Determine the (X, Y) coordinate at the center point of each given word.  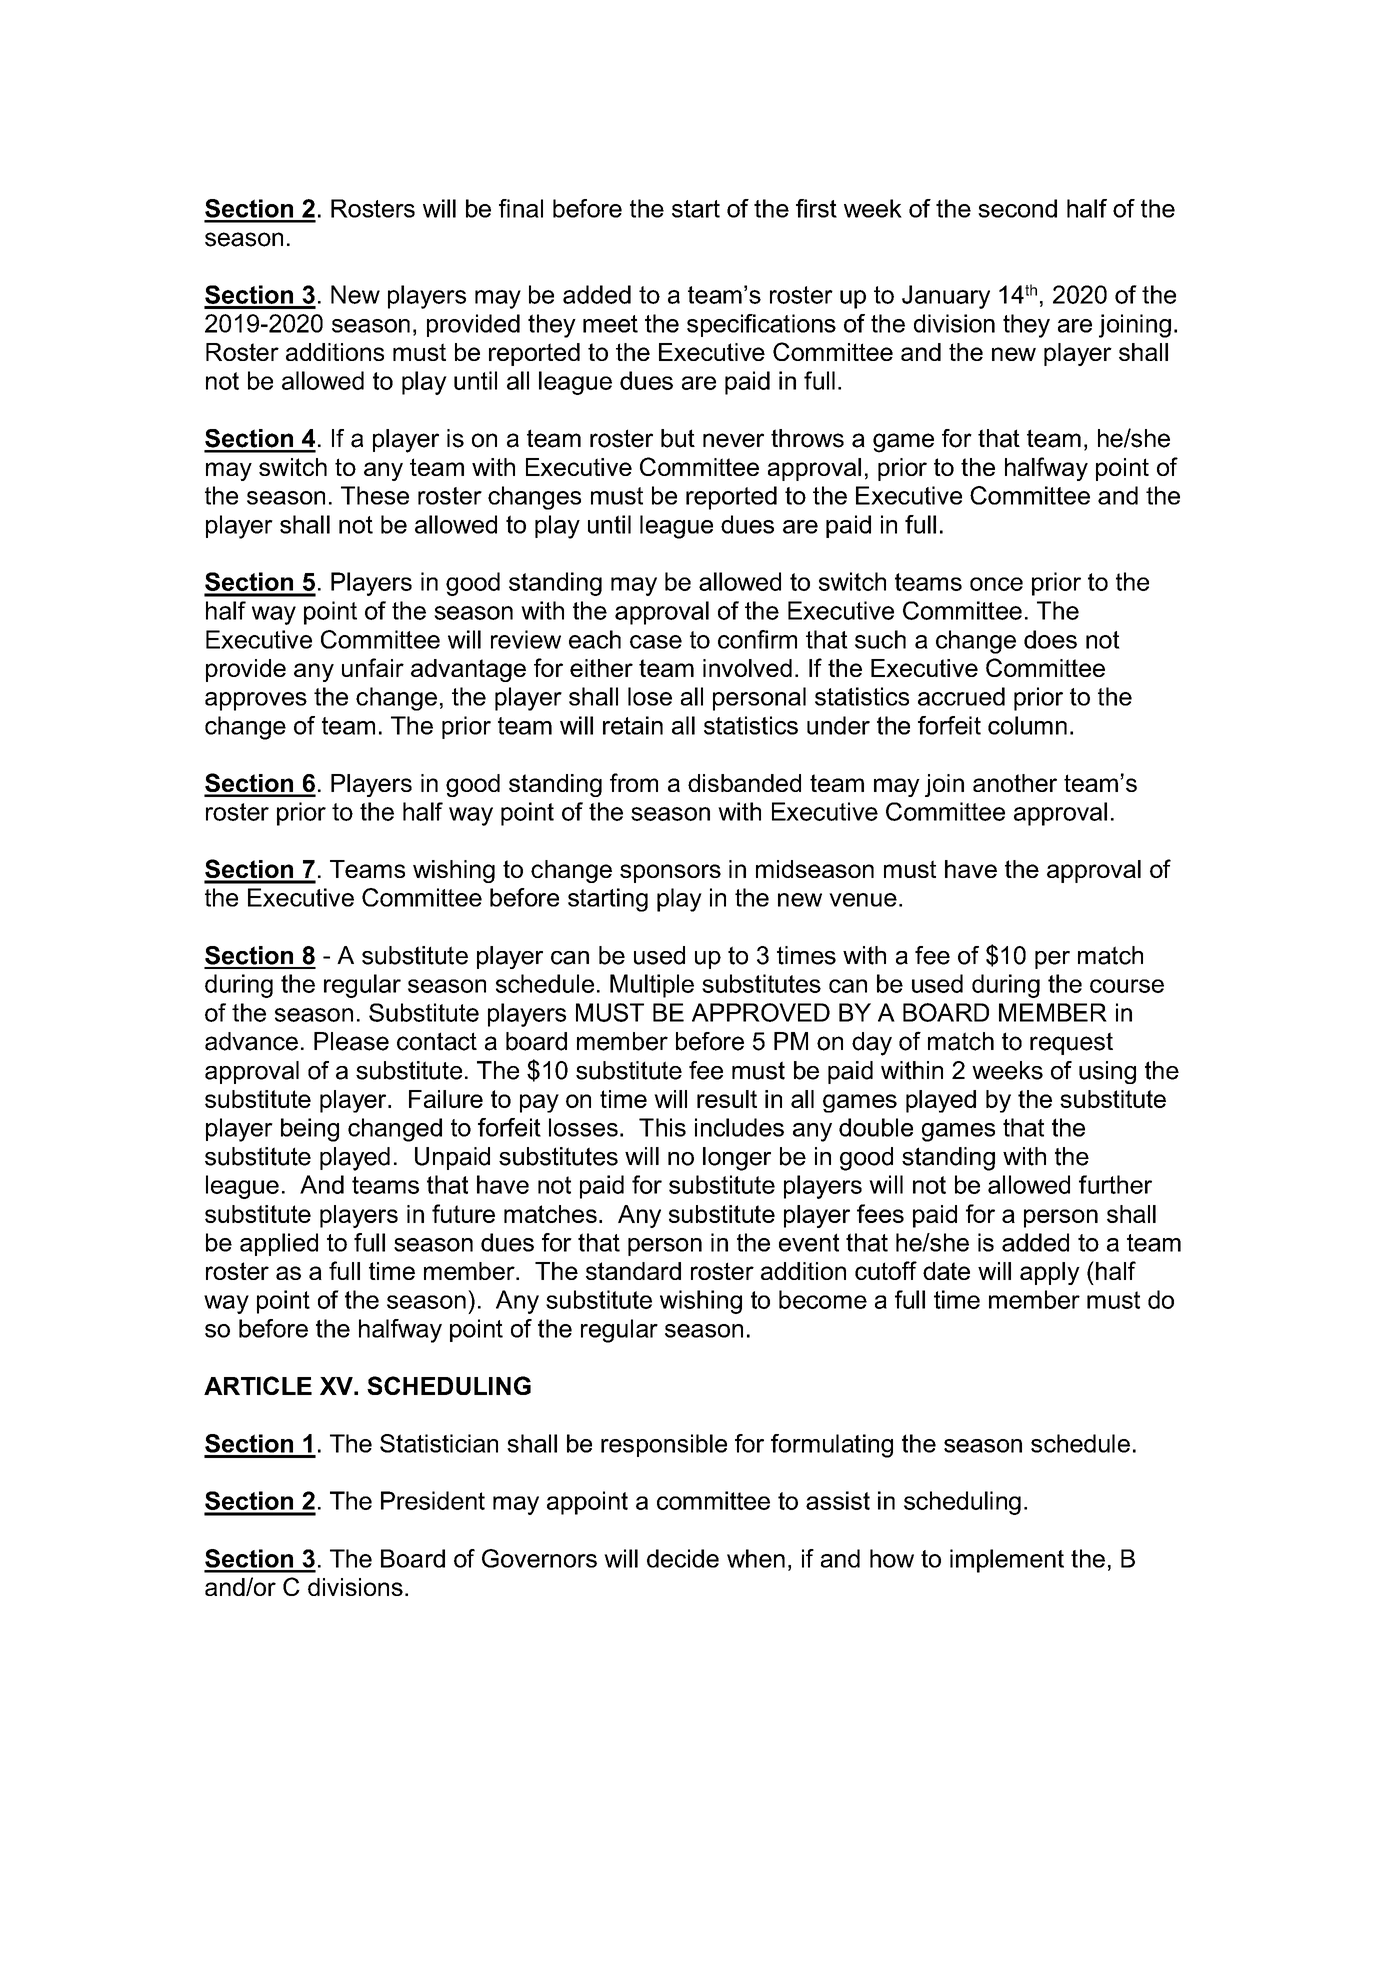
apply (1050, 1273)
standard (633, 1271)
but (678, 438)
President (433, 1500)
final (521, 208)
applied (279, 1244)
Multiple (652, 986)
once (996, 584)
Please (351, 1041)
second (1017, 208)
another (1015, 783)
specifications (761, 325)
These (375, 495)
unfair (373, 667)
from (634, 782)
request (1071, 1043)
